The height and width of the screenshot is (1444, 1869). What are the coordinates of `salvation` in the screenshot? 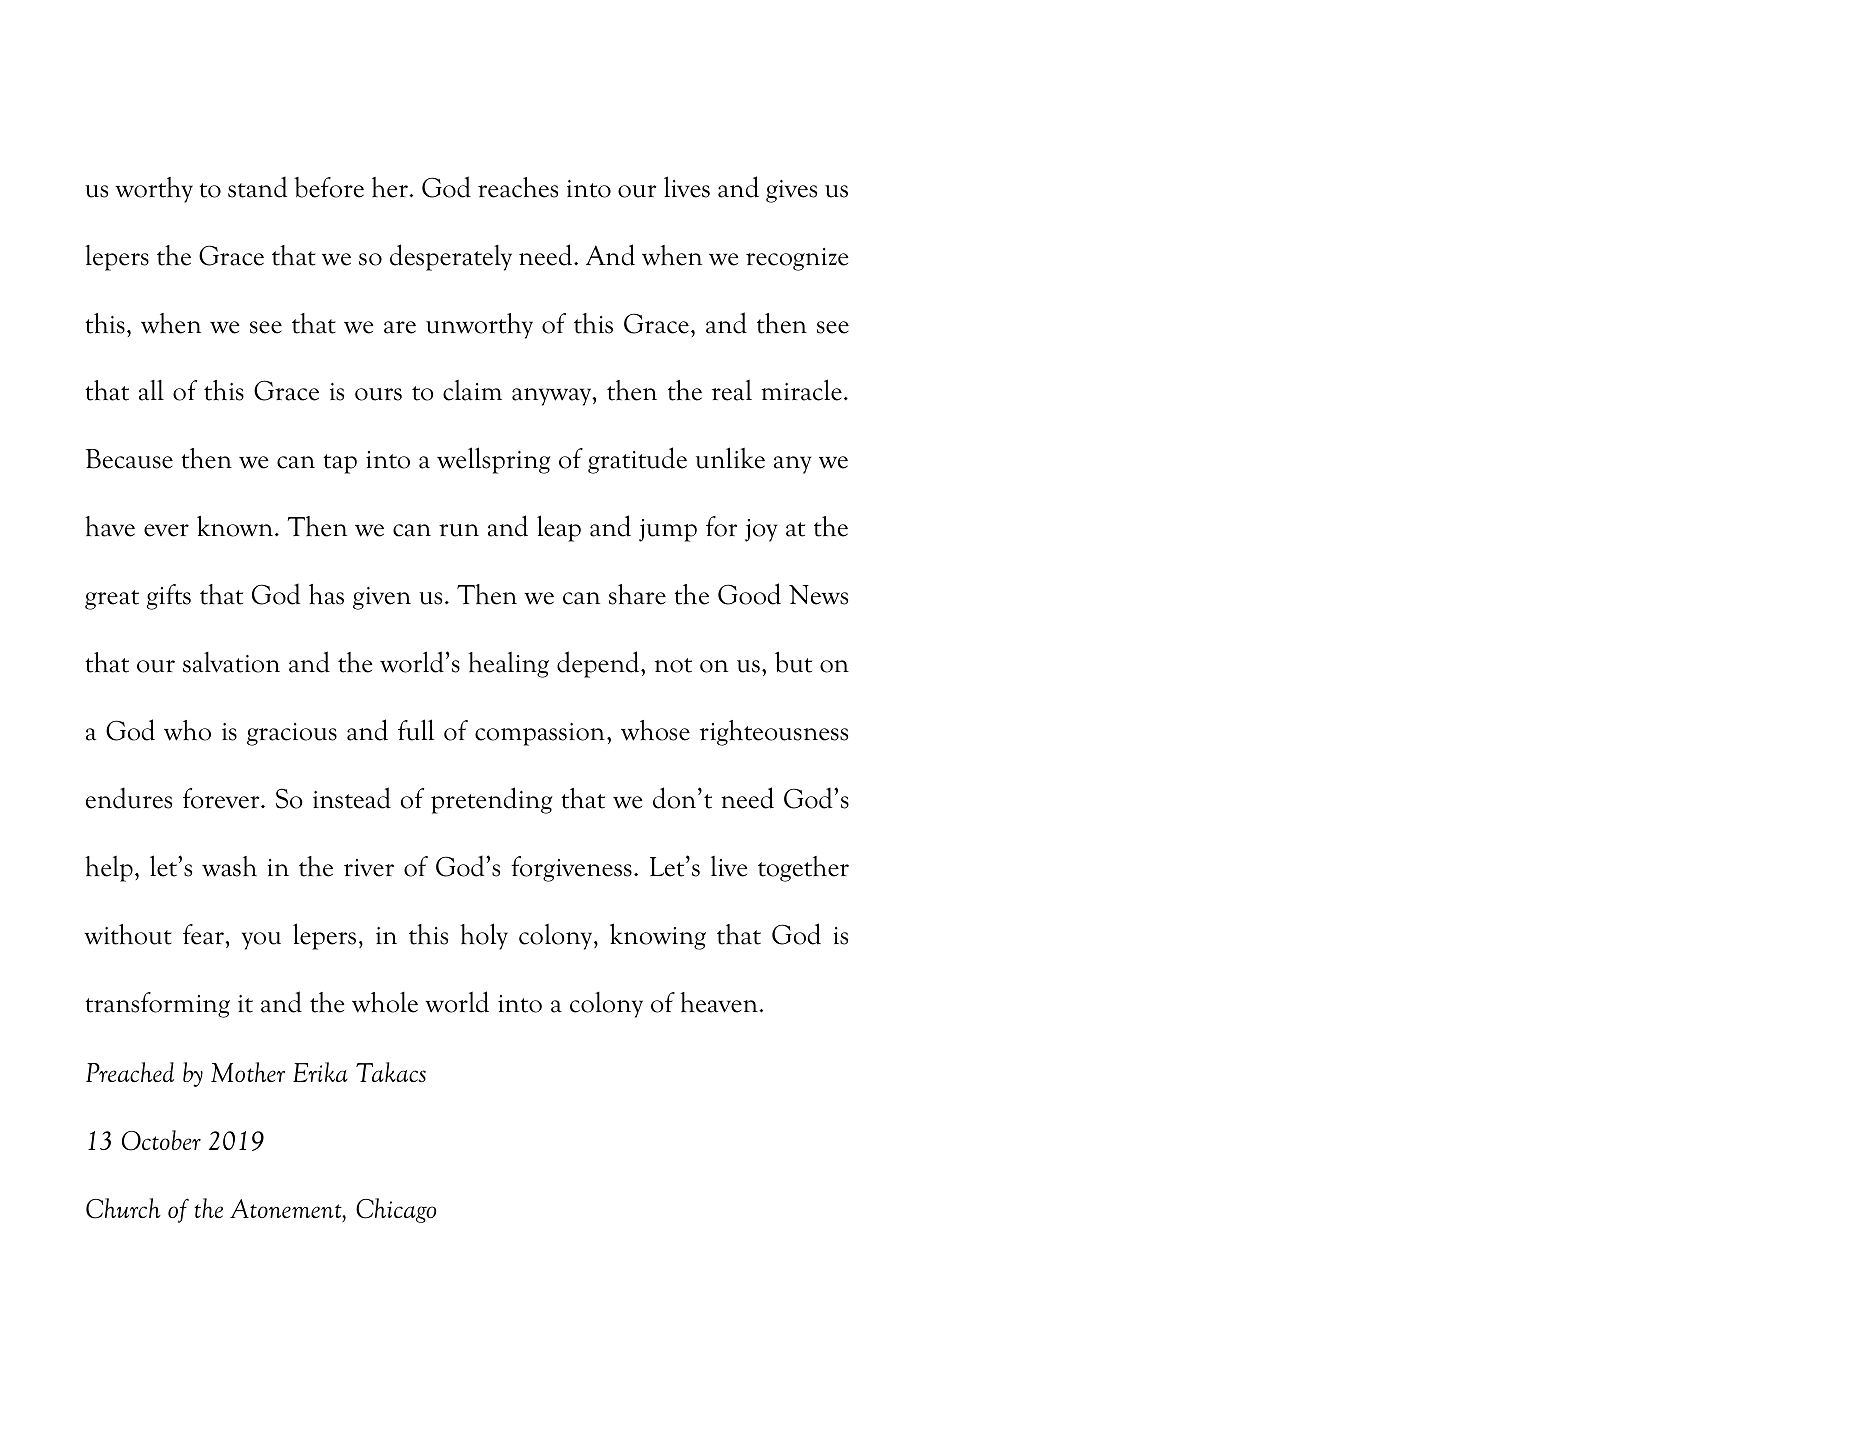 It's located at (231, 662).
